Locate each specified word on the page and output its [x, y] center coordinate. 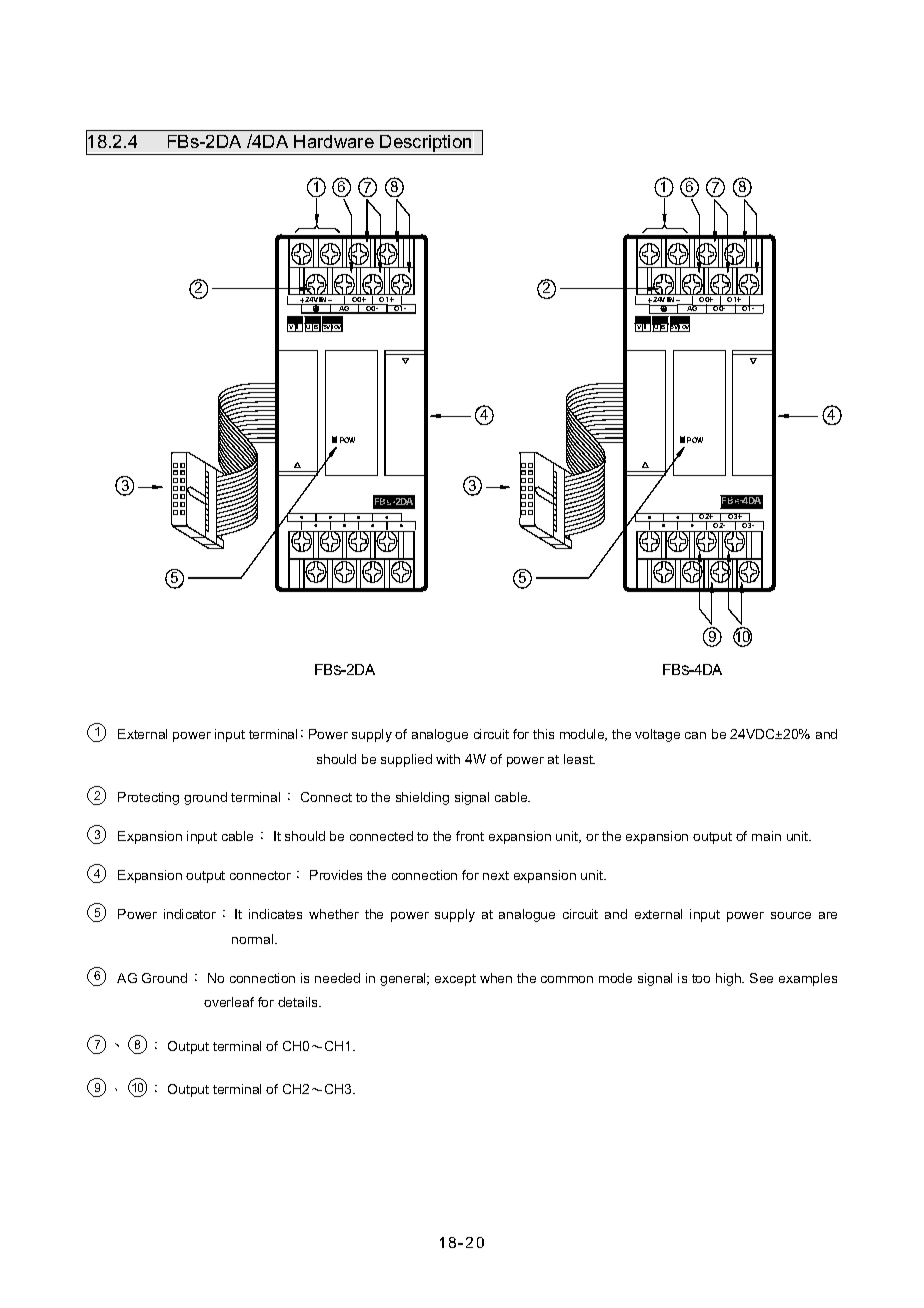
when [496, 978]
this [543, 734]
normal [254, 939]
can [695, 735]
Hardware [334, 141]
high [729, 979]
